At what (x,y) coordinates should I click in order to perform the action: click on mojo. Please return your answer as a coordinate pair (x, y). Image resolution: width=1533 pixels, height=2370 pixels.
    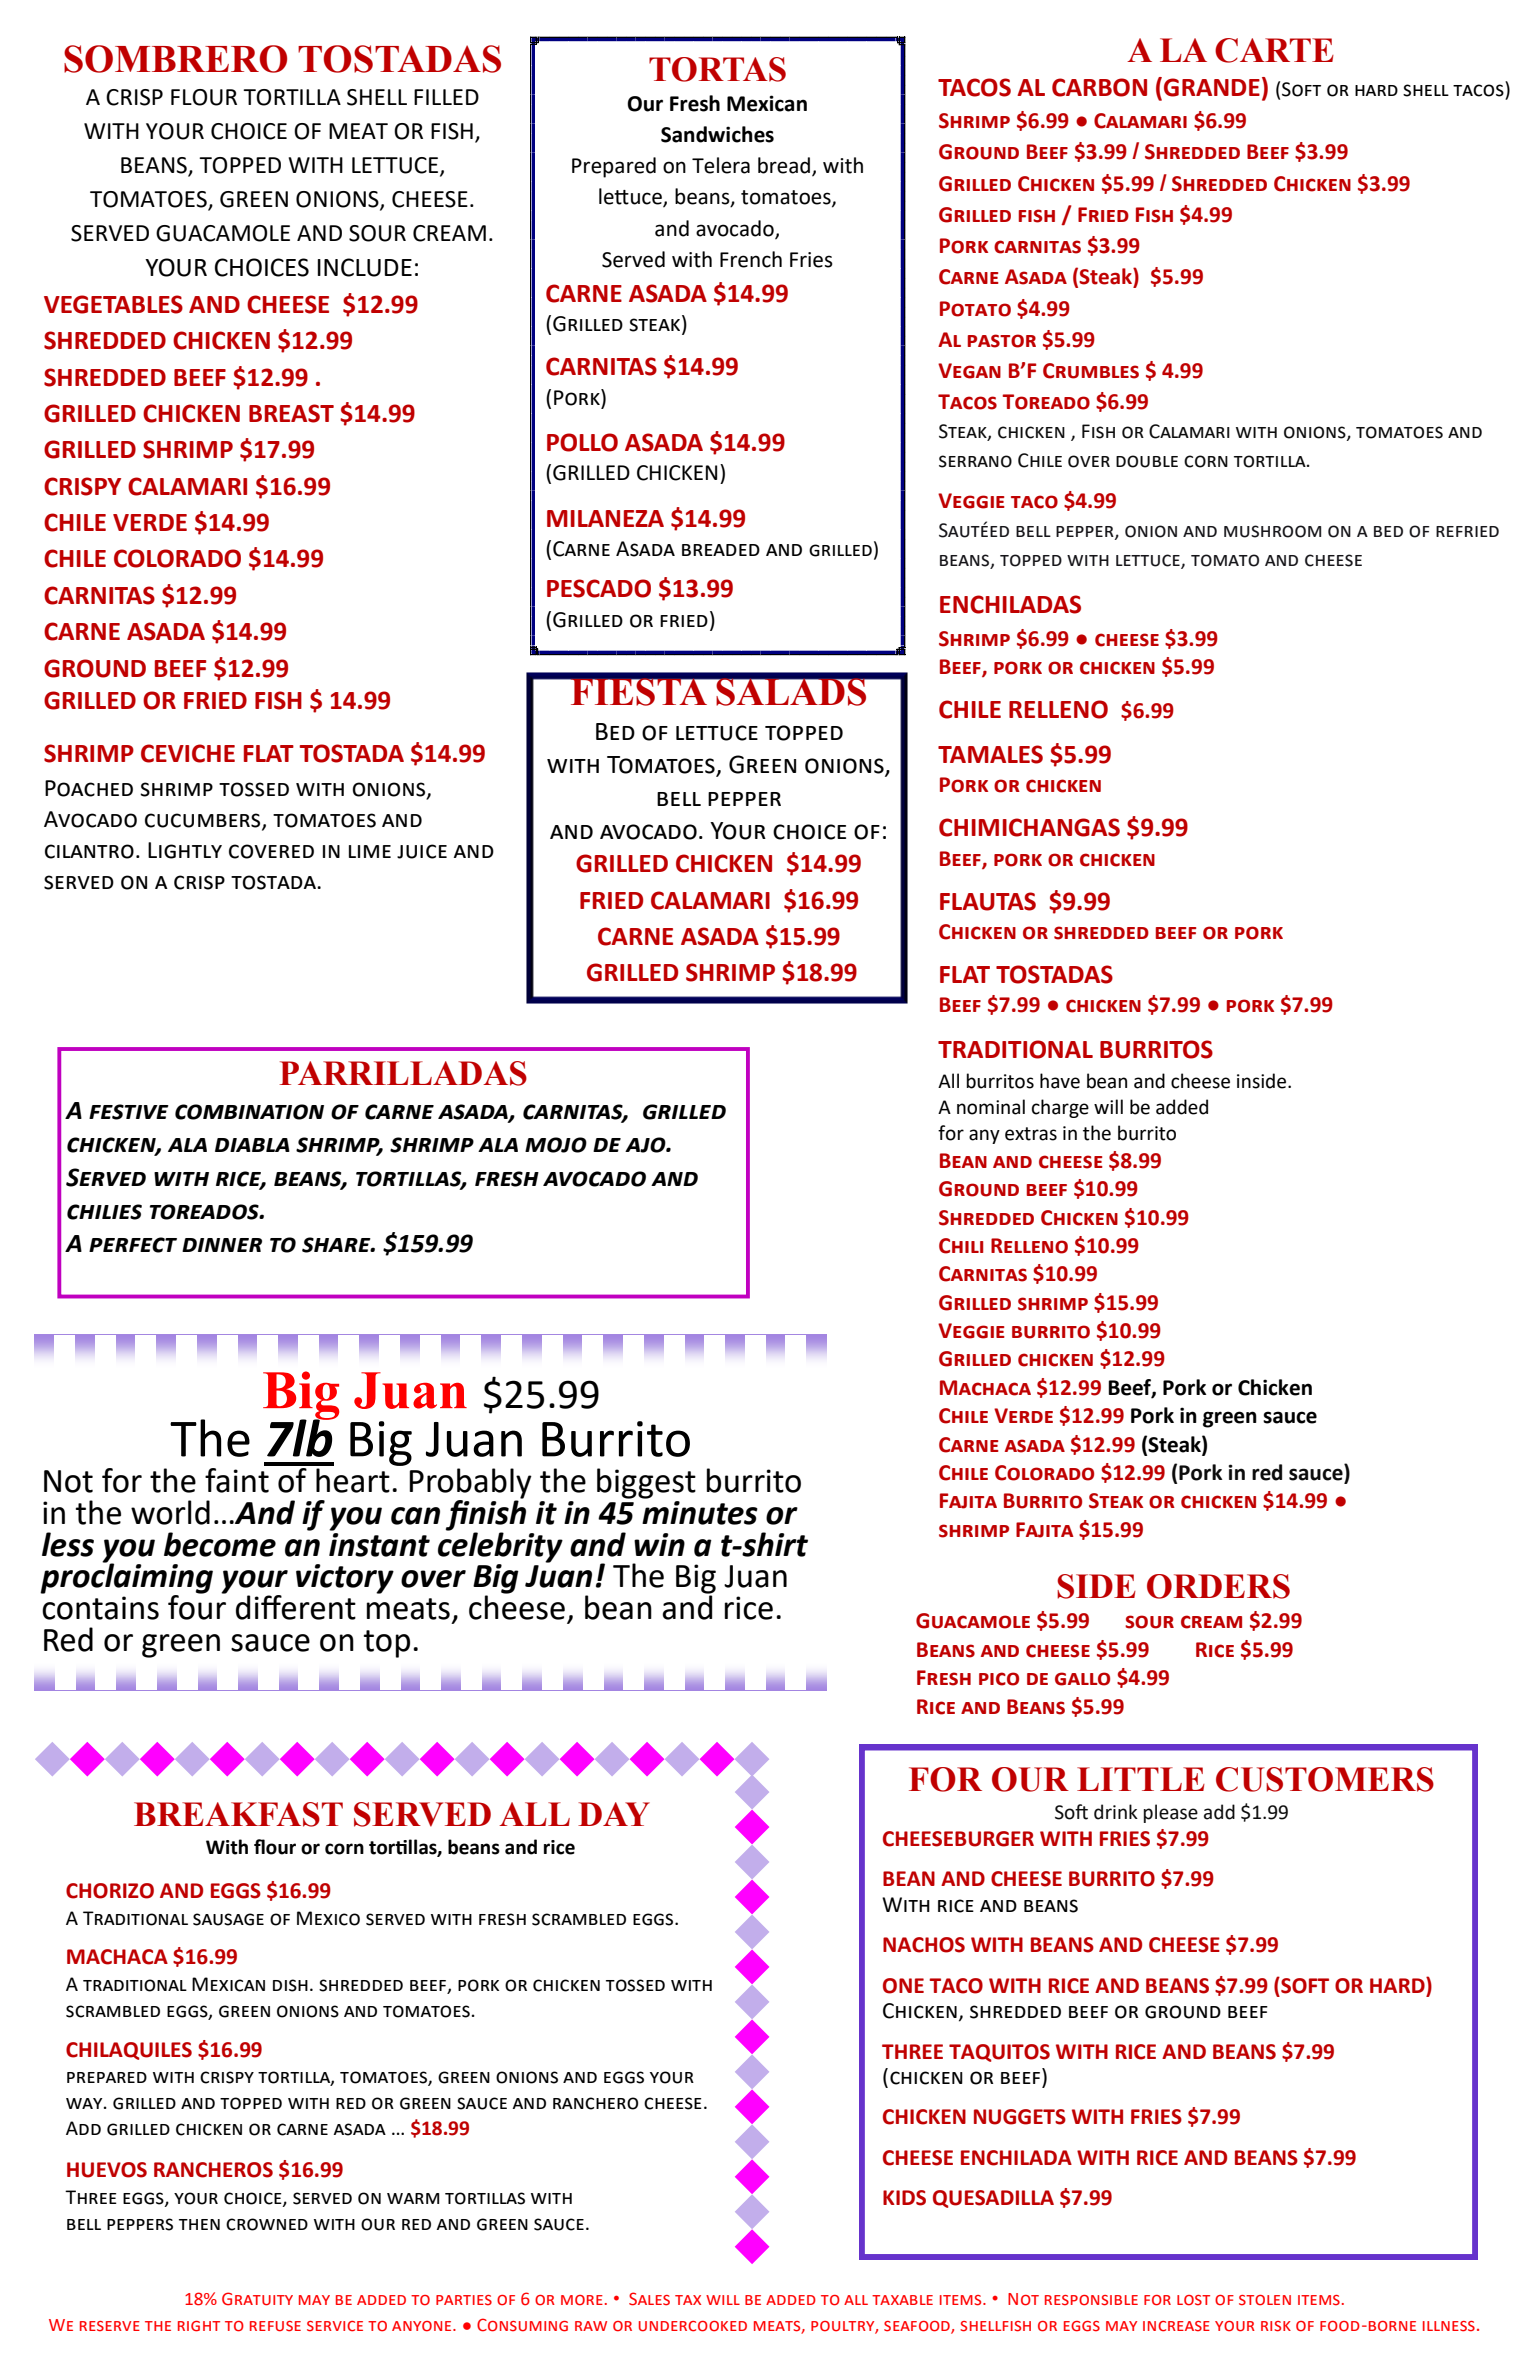
    Looking at the image, I should click on (556, 1145).
